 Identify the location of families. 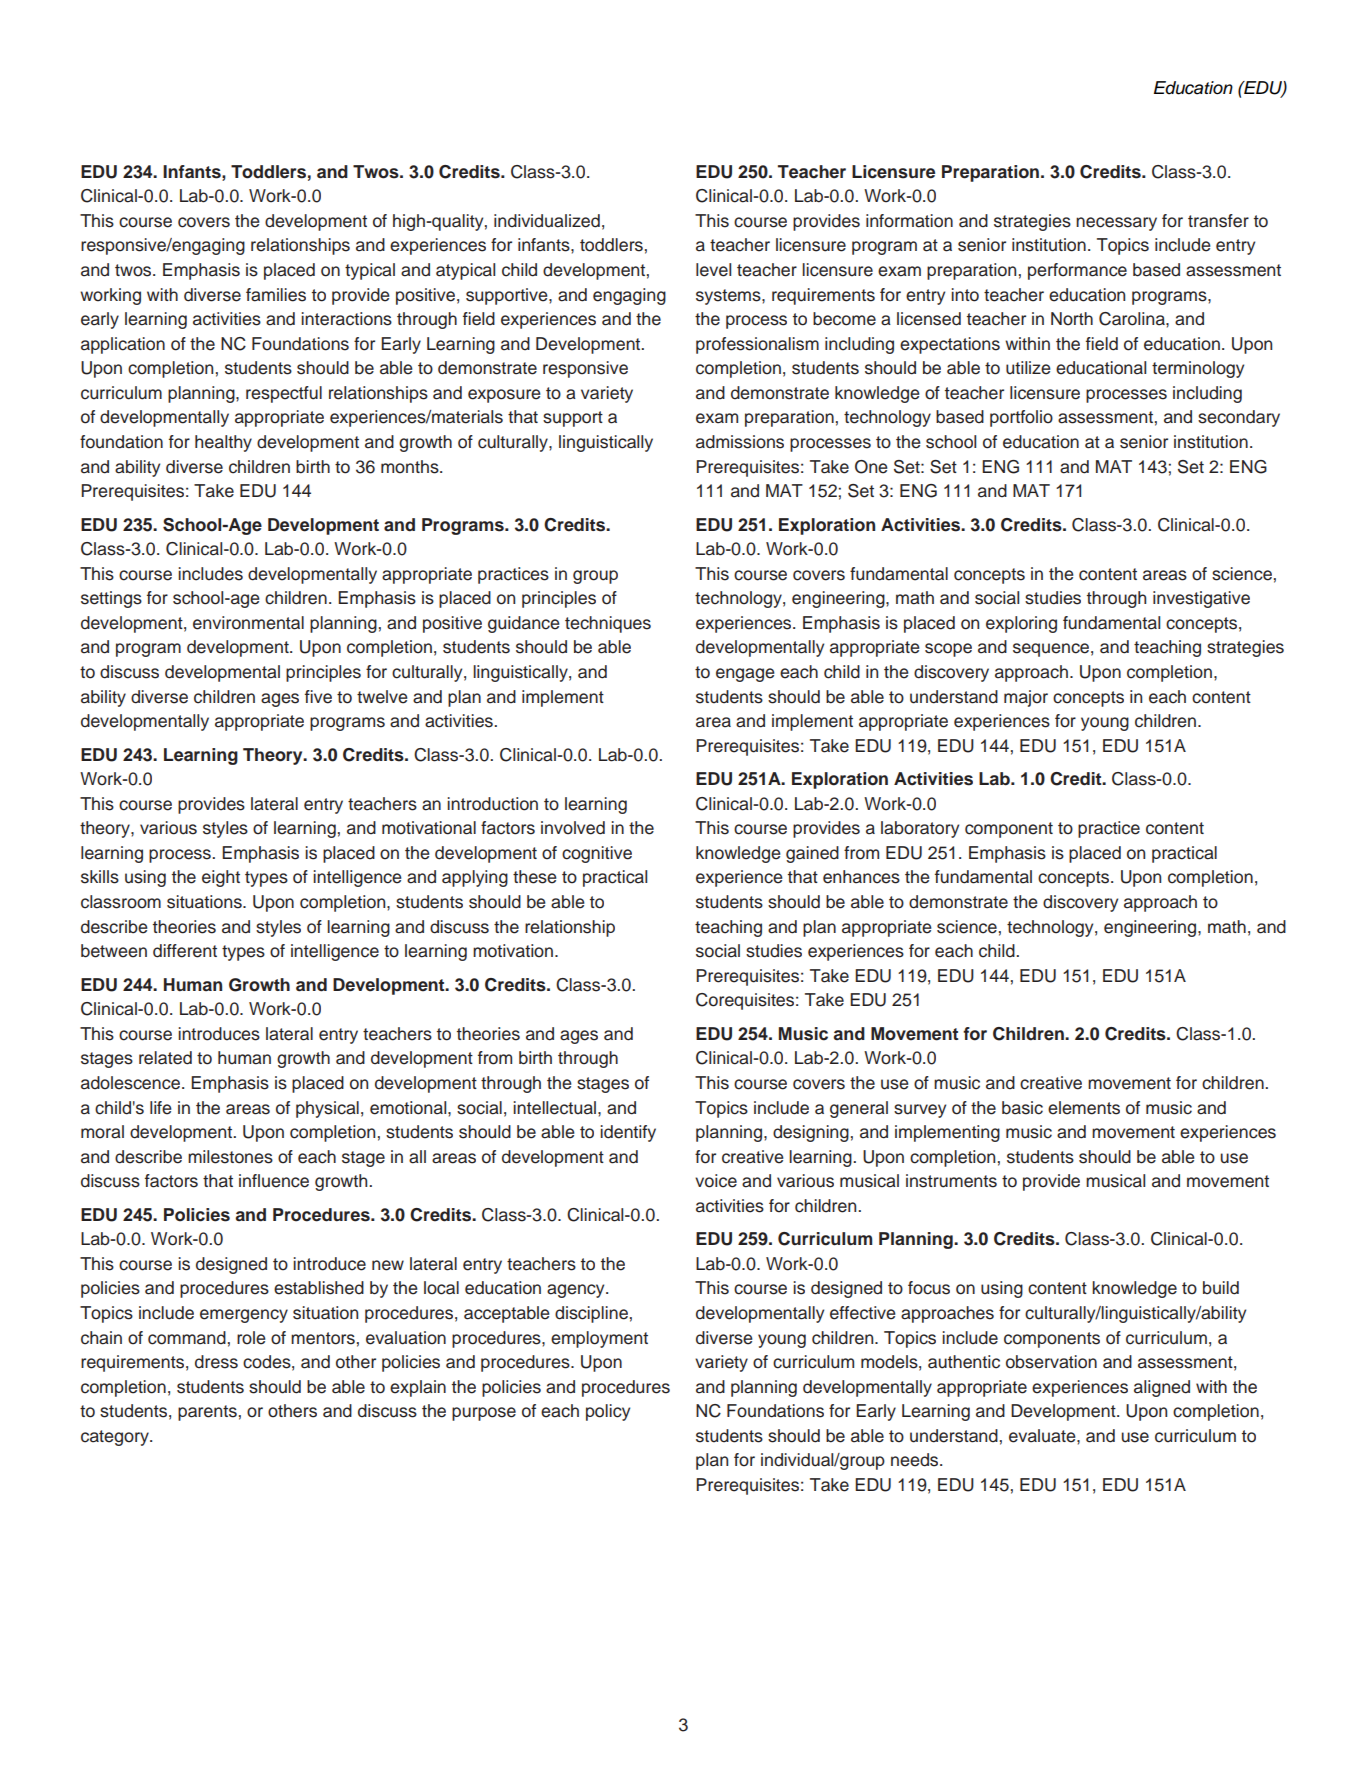
(276, 295).
